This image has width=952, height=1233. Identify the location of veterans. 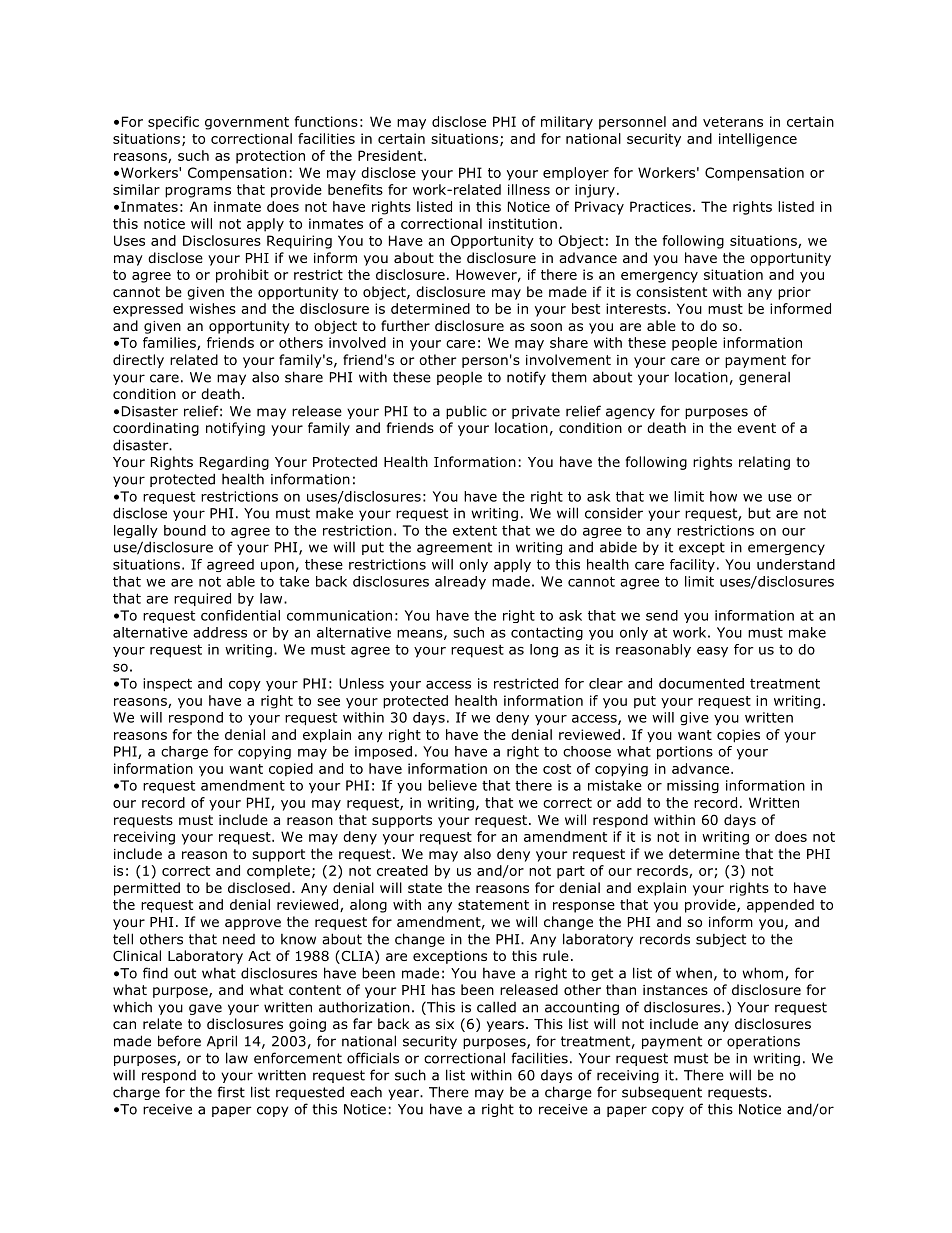
(733, 122).
